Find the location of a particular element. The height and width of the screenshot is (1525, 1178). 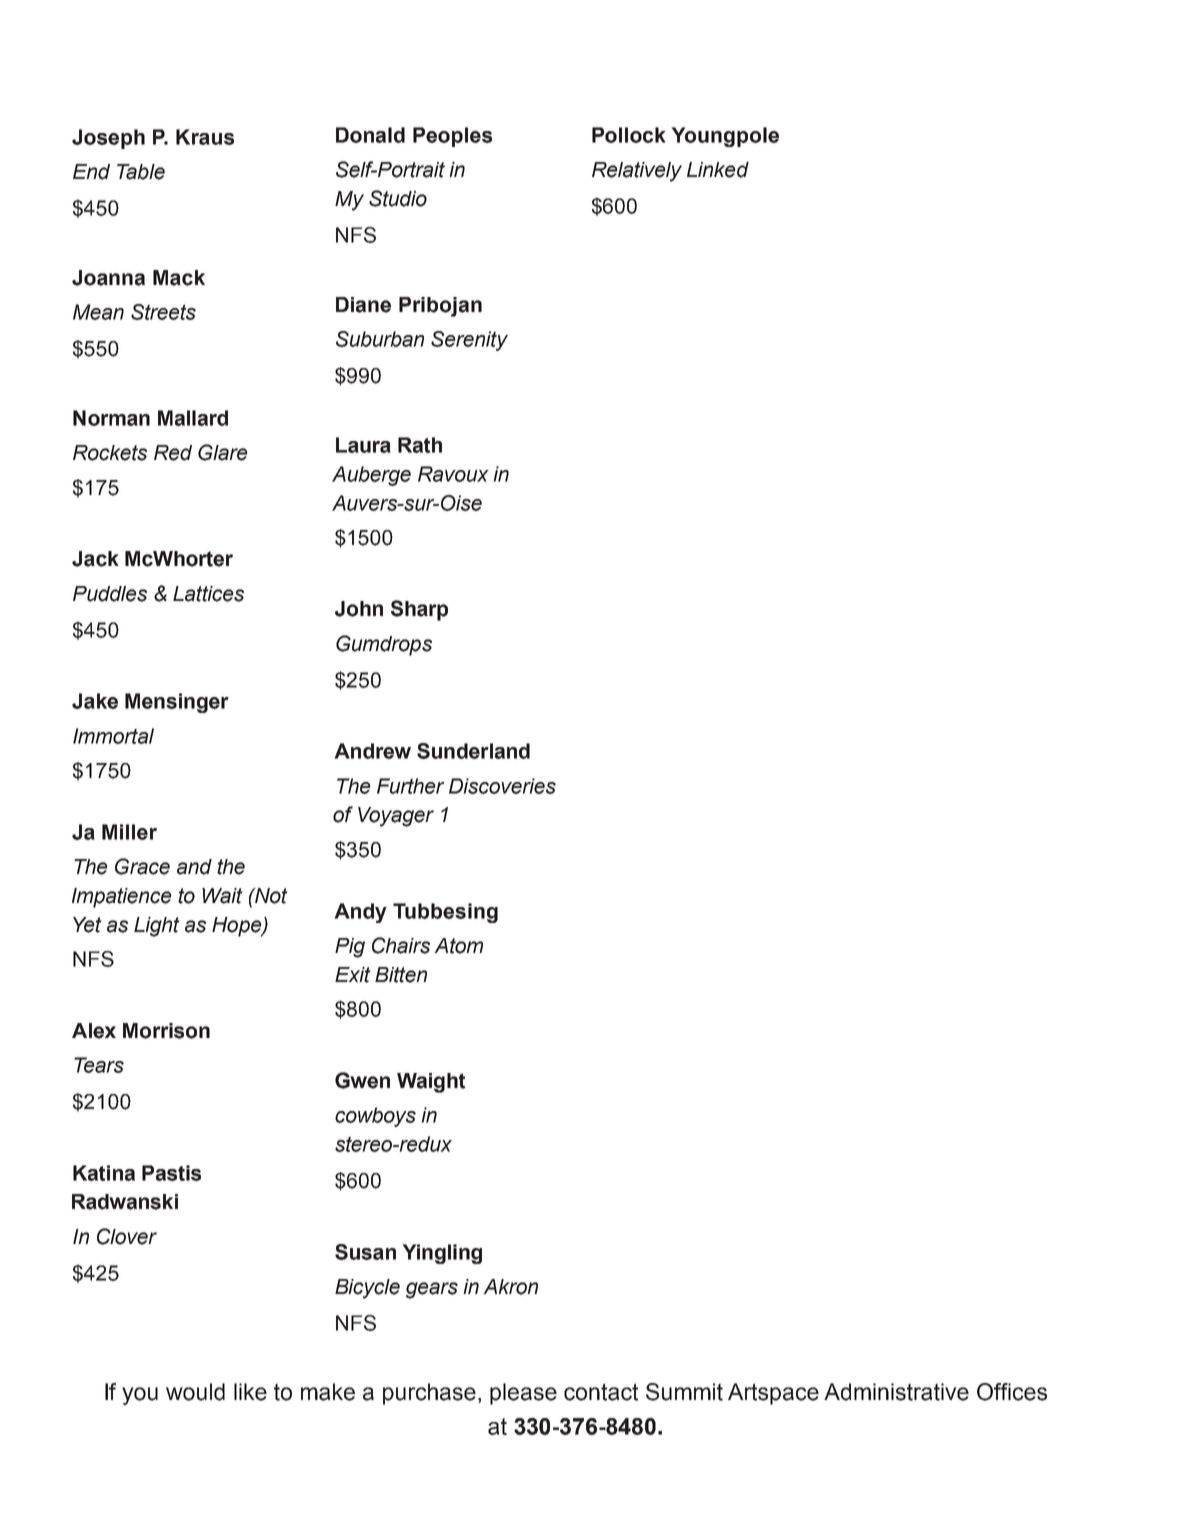

Linked is located at coordinates (718, 170).
